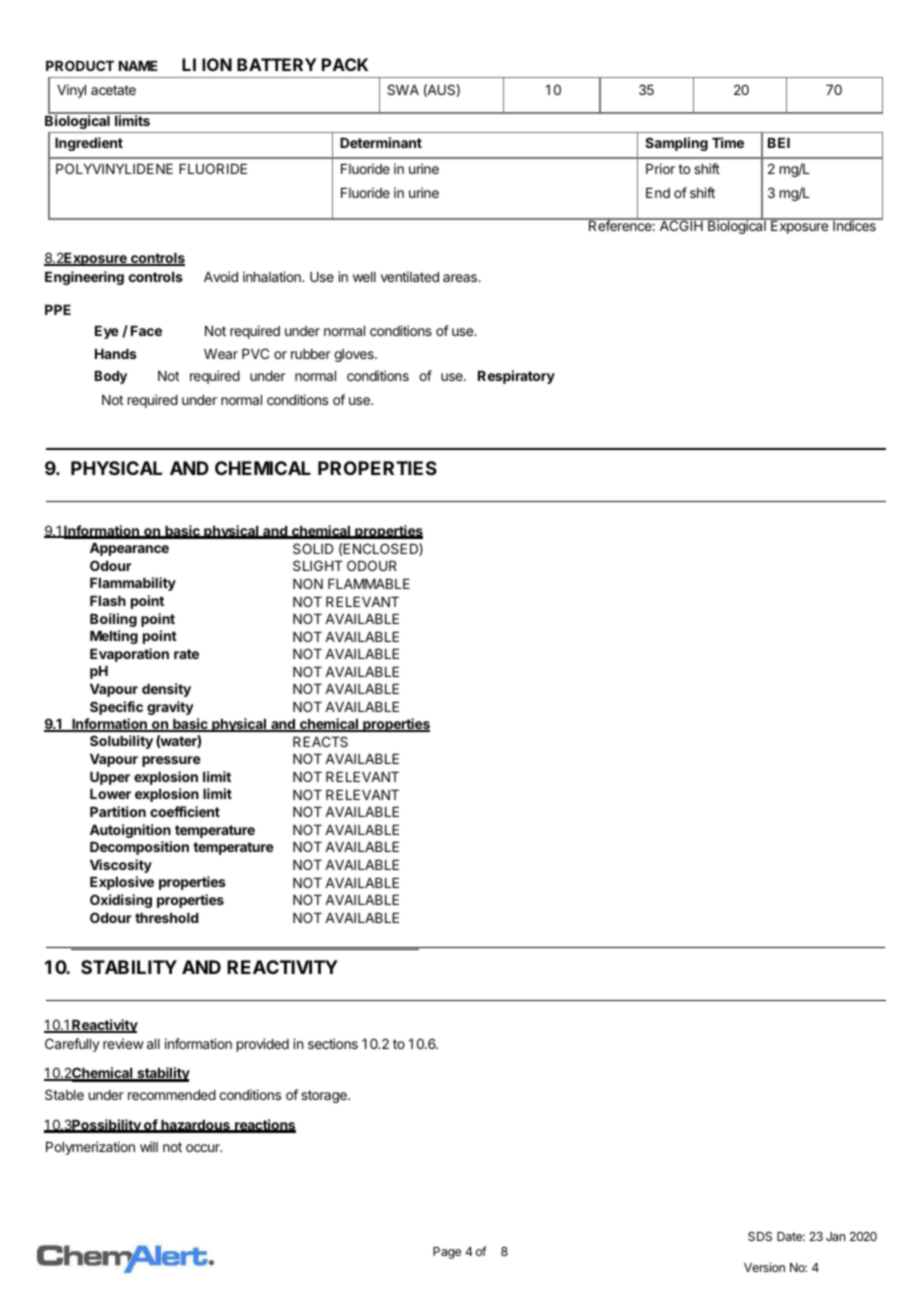 This screenshot has width=924, height=1309. I want to click on FLAMMABLE, so click(369, 584).
